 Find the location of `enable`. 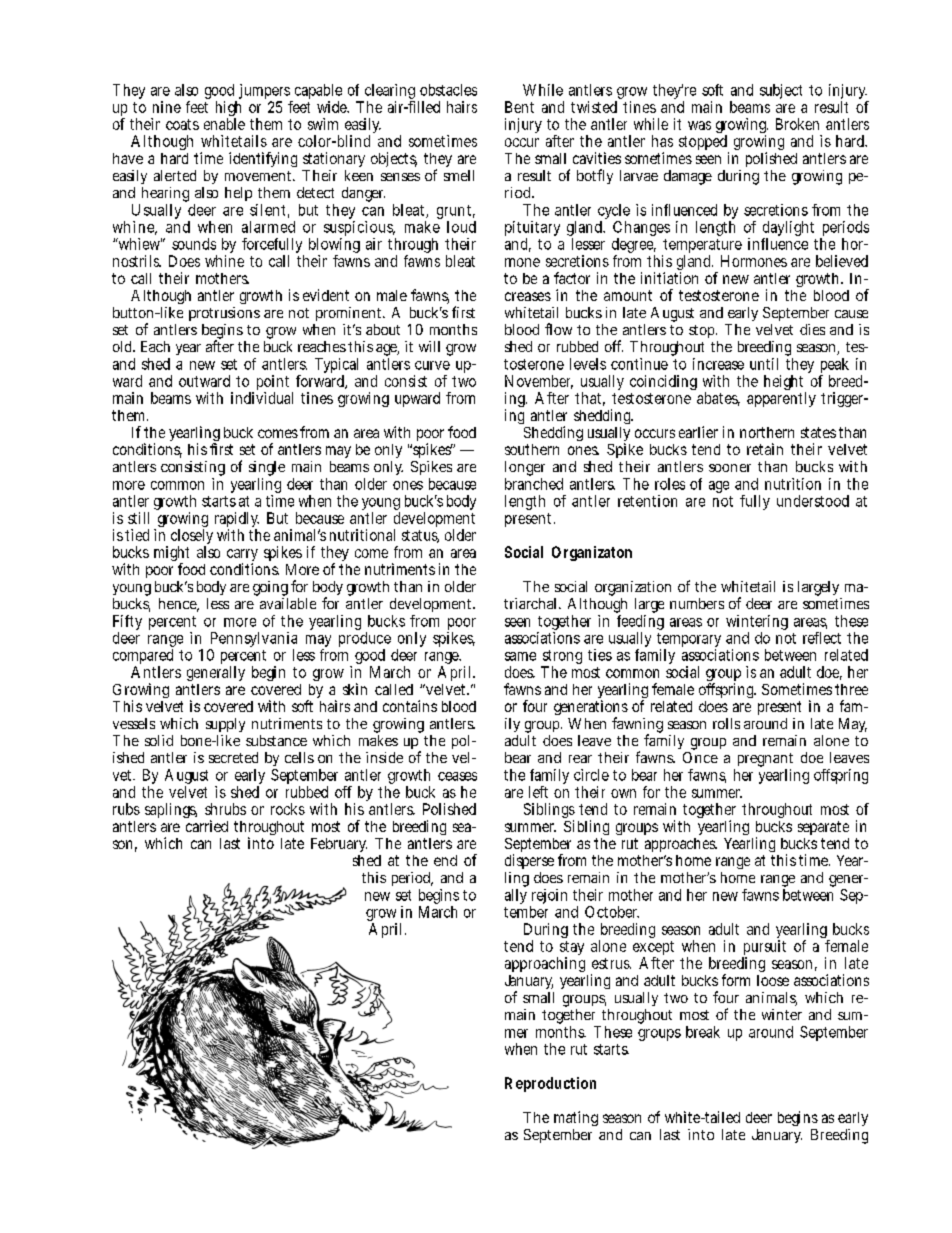

enable is located at coordinates (224, 124).
